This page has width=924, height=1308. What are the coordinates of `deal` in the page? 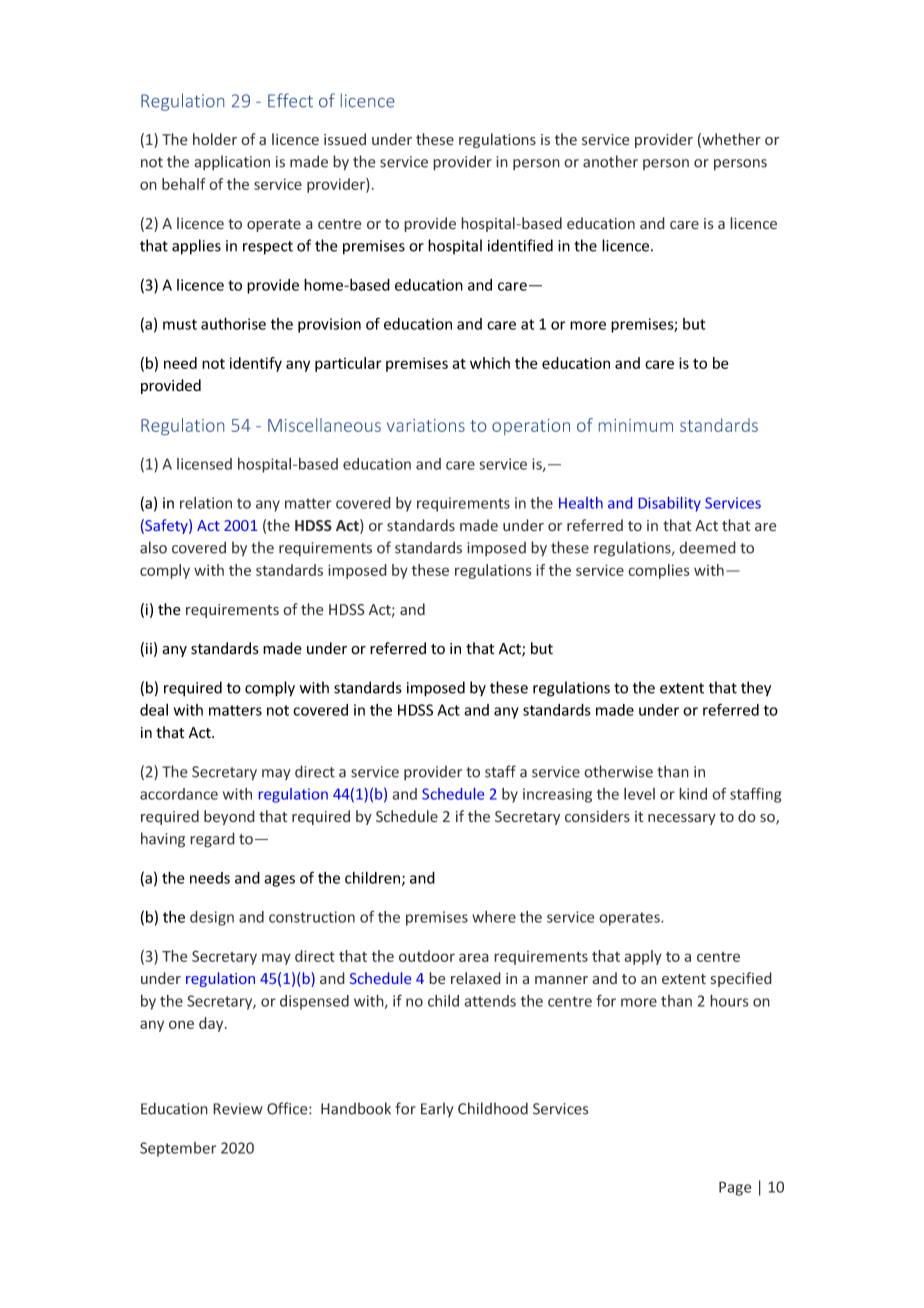 It's located at (154, 710).
